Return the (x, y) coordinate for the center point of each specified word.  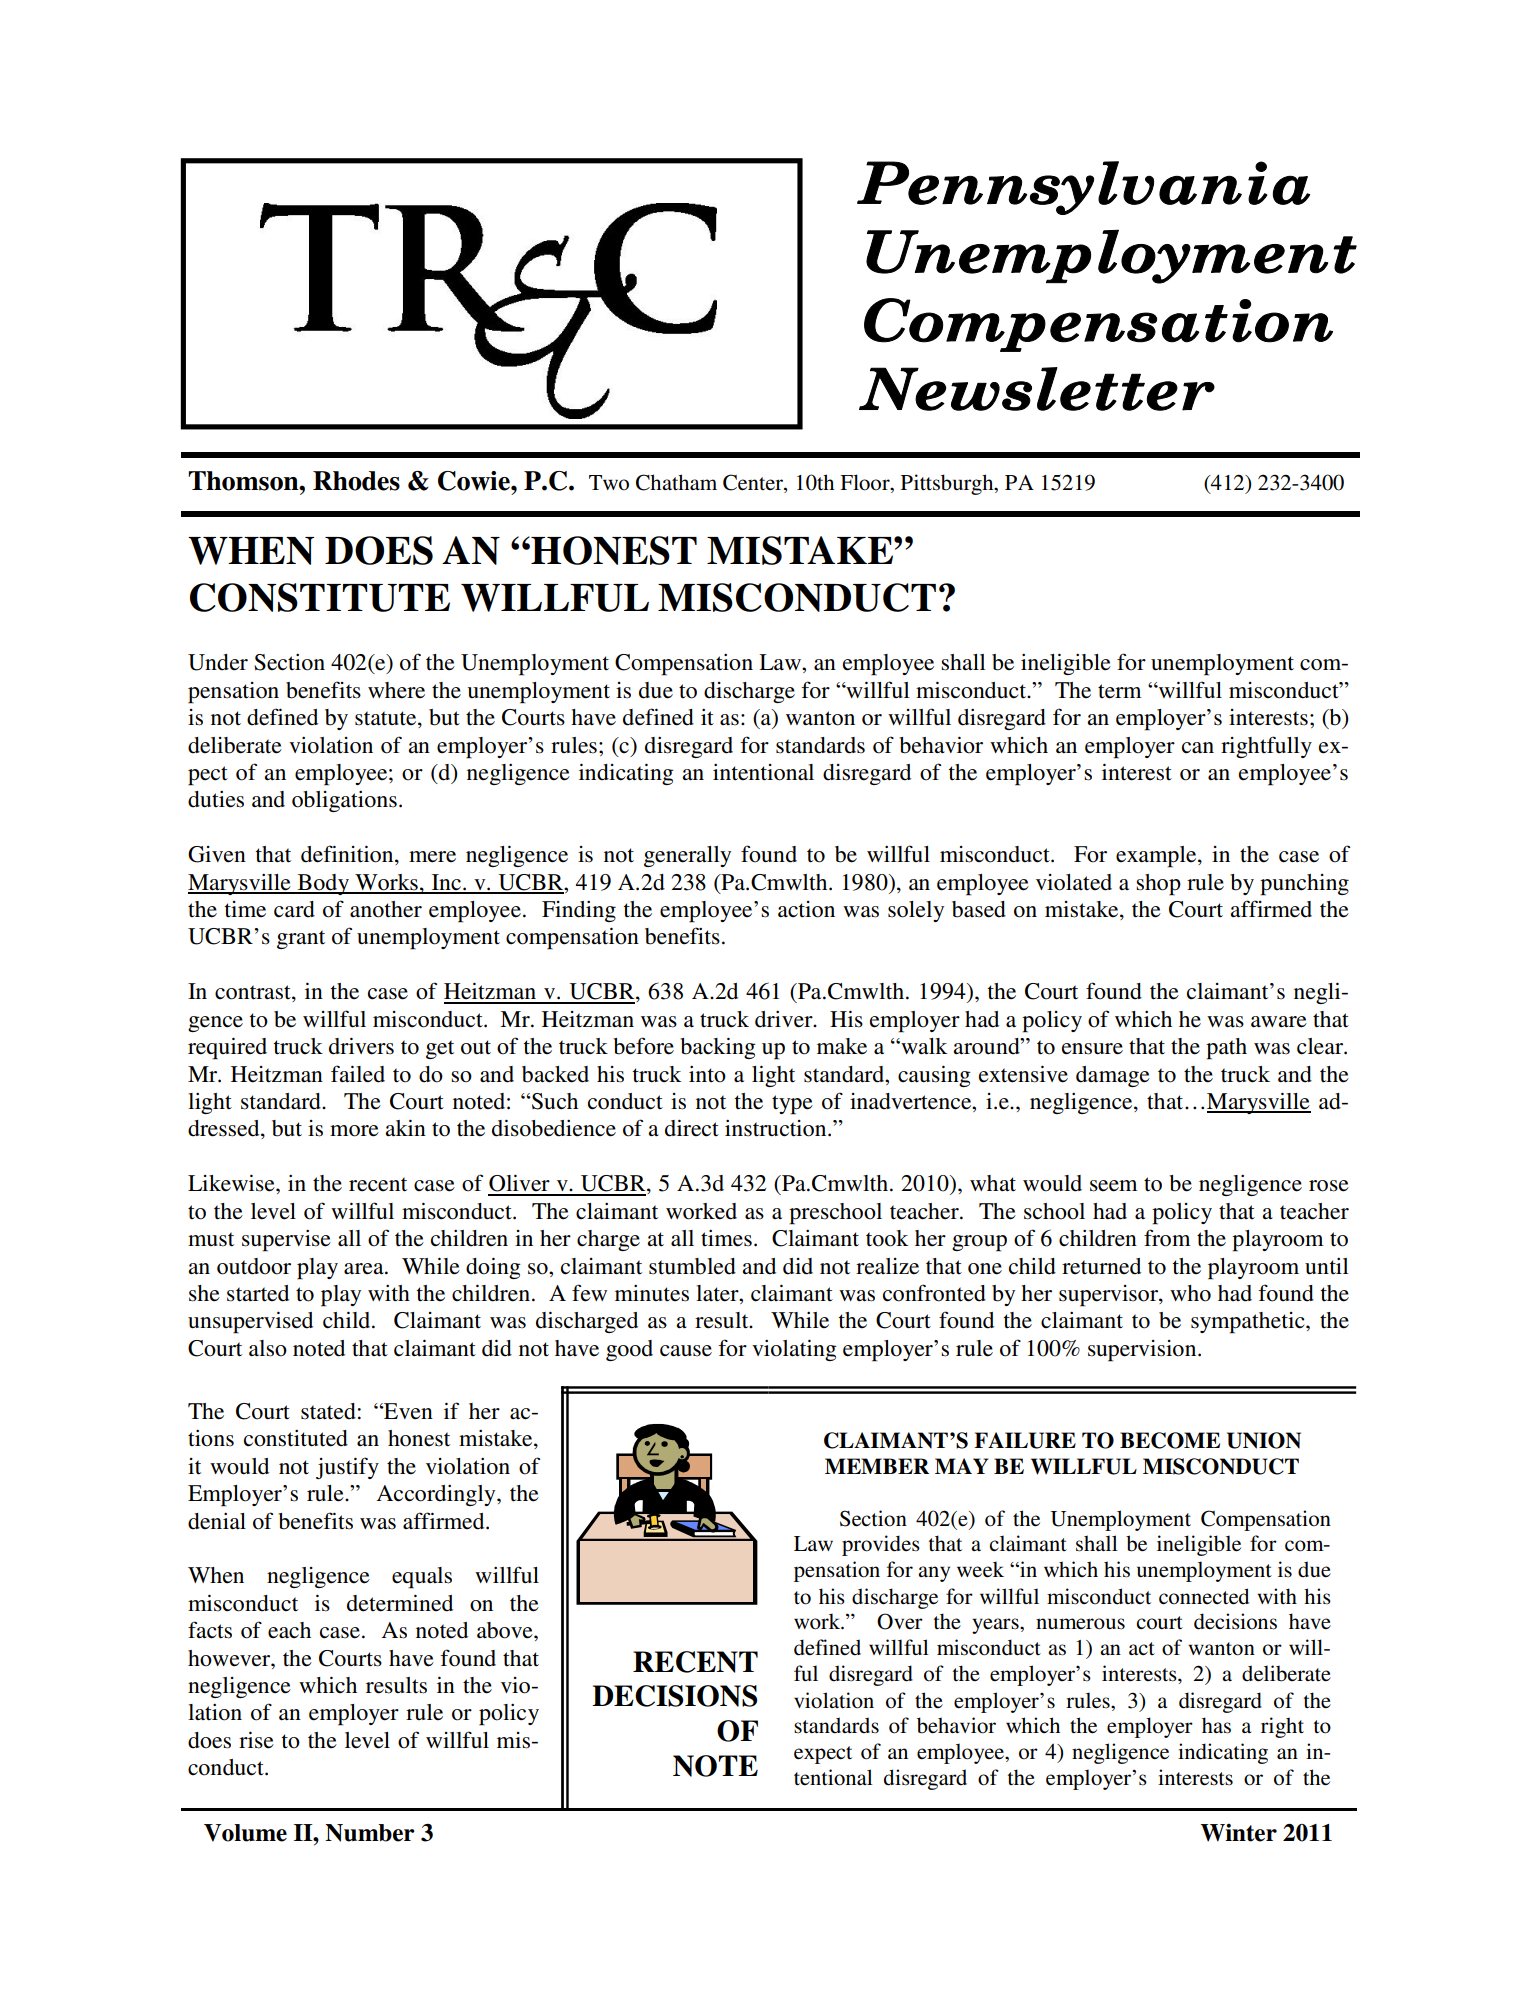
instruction (777, 1128)
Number (370, 1833)
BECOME (1170, 1440)
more (354, 1131)
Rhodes (356, 481)
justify (347, 1468)
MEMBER (877, 1466)
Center (754, 482)
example (1157, 857)
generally (687, 856)
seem (1113, 1186)
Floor (866, 482)
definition (348, 855)
